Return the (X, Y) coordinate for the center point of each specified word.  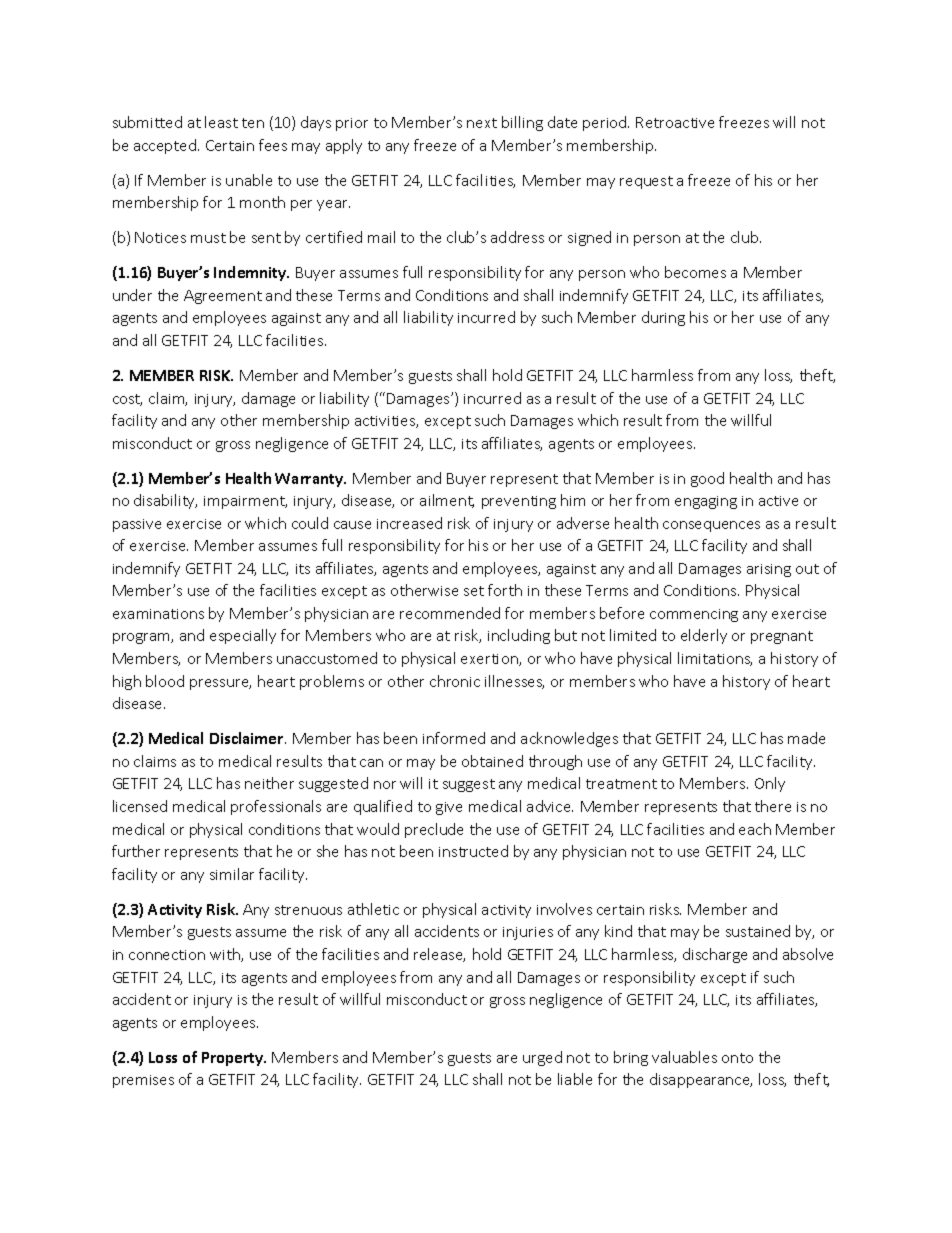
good (707, 479)
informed (454, 738)
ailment (447, 501)
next (482, 123)
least (221, 122)
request (646, 182)
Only (770, 784)
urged (542, 1058)
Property (234, 1059)
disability (165, 501)
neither (269, 783)
